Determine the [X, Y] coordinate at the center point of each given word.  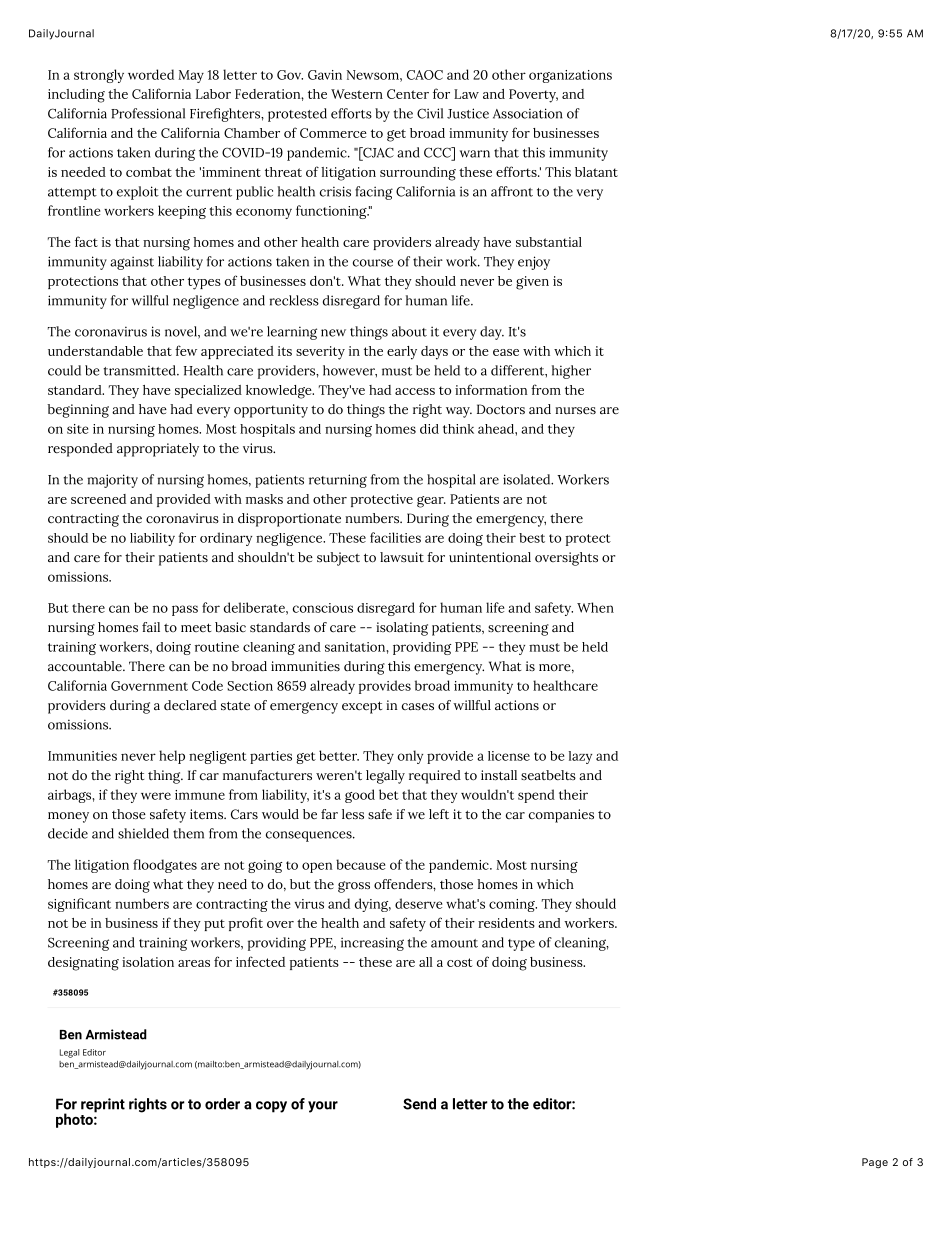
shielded [143, 833]
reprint [103, 1105]
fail [151, 627]
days [434, 353]
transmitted [140, 370]
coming [513, 905]
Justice [468, 113]
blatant [596, 172]
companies [561, 816]
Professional [148, 113]
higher [571, 372]
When [595, 607]
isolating [402, 629]
